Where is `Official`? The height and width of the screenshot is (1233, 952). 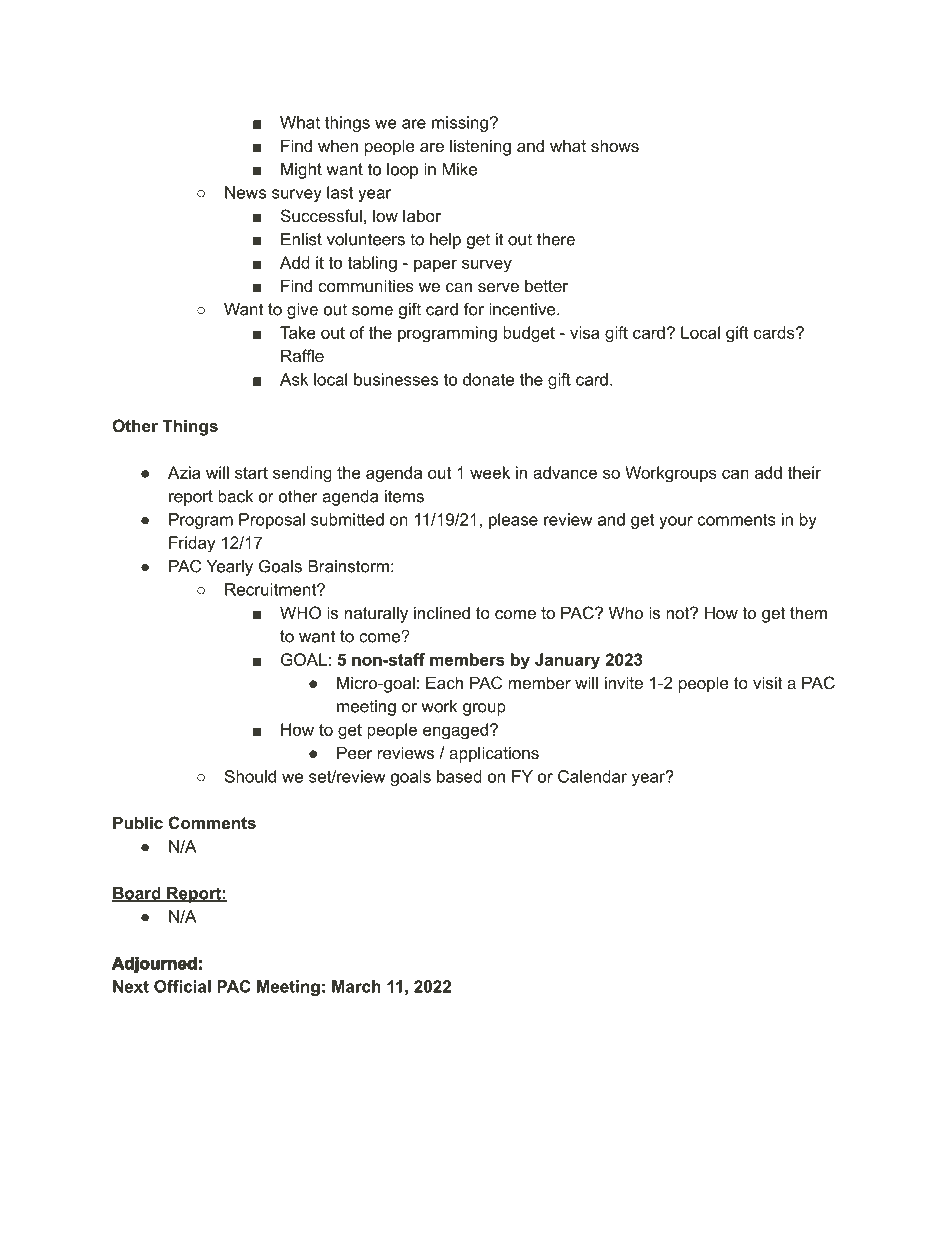
Official is located at coordinates (182, 986).
